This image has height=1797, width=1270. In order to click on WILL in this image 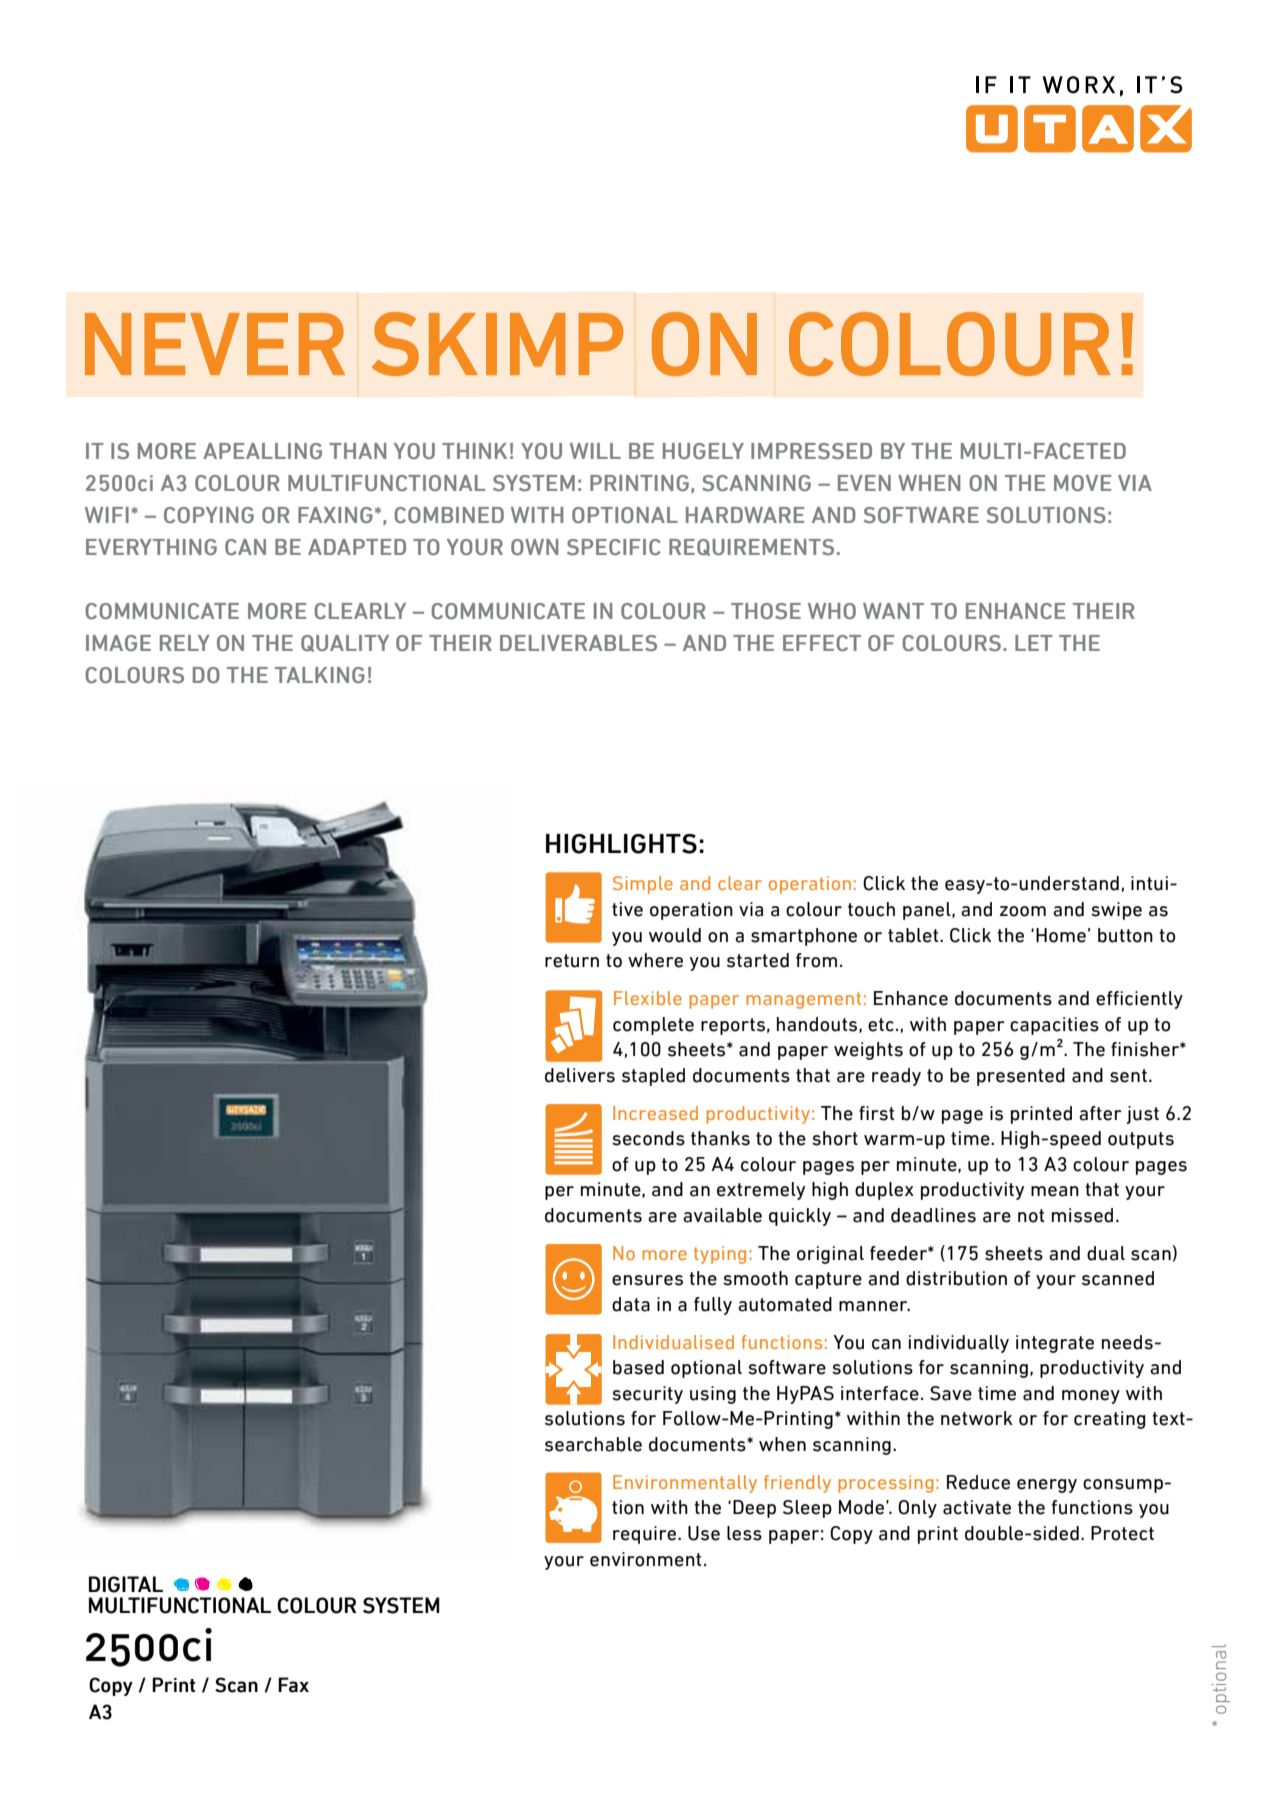, I will do `click(595, 451)`.
